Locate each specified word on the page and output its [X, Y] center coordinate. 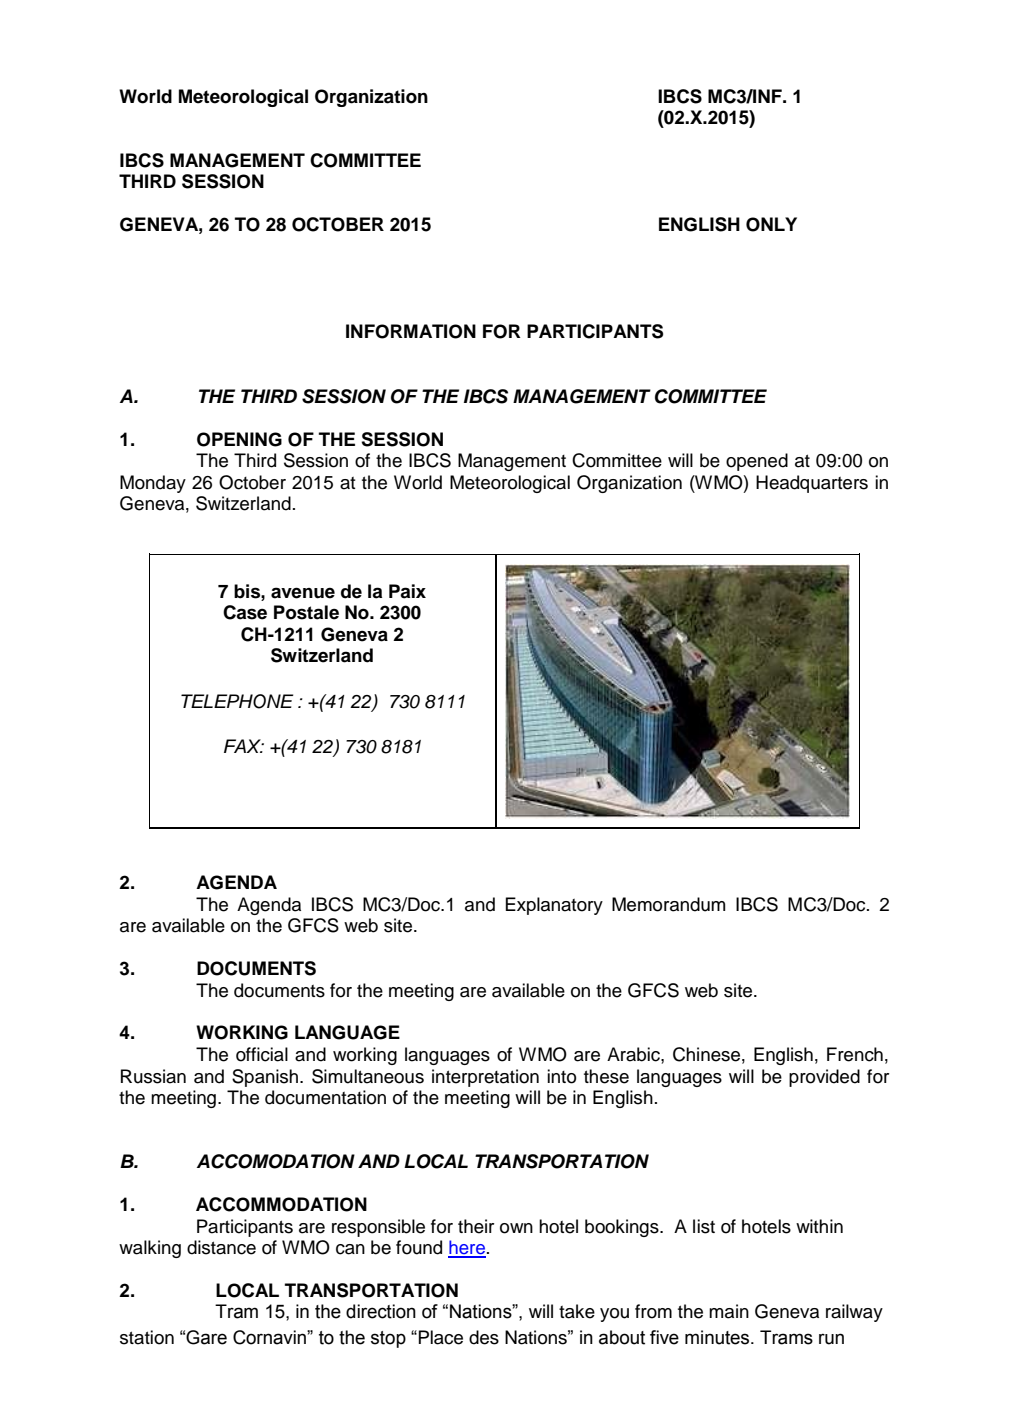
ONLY [771, 224]
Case [245, 612]
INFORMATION [411, 331]
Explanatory [554, 906]
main [729, 1311]
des [484, 1337]
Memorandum [668, 904]
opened [757, 462]
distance [221, 1247]
